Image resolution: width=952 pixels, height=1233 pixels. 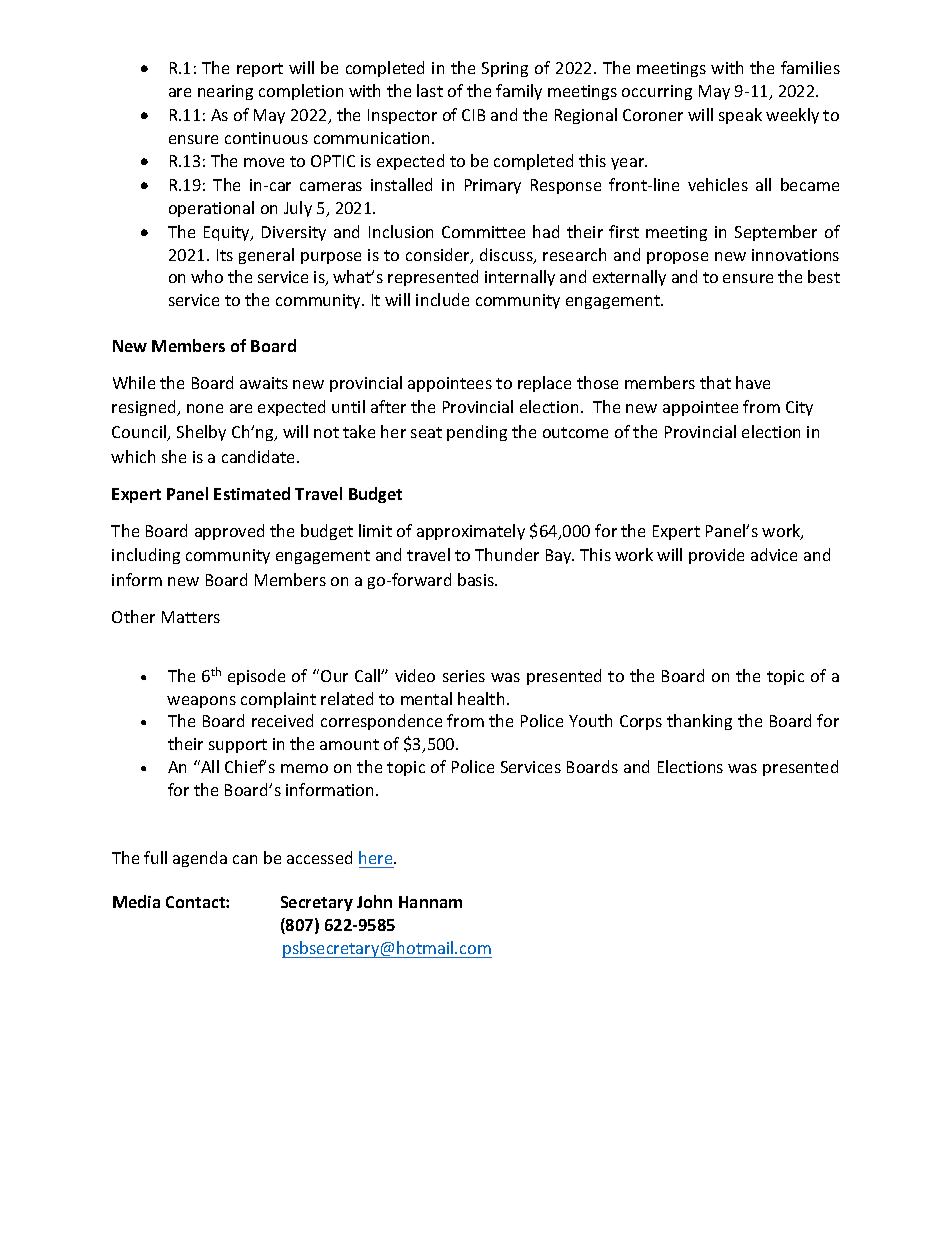 I want to click on thanking, so click(x=699, y=722).
